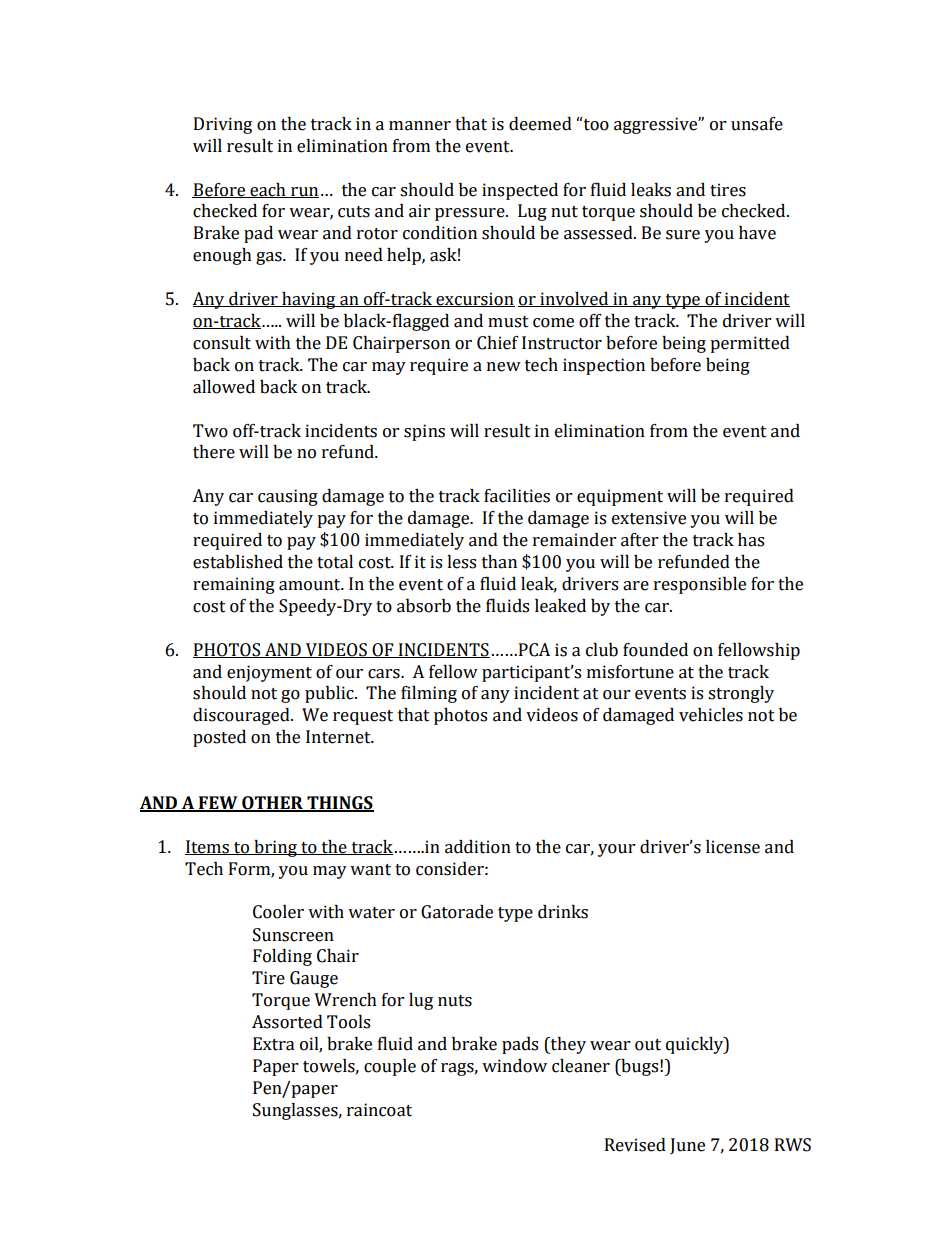  I want to click on enjoyment, so click(269, 673).
